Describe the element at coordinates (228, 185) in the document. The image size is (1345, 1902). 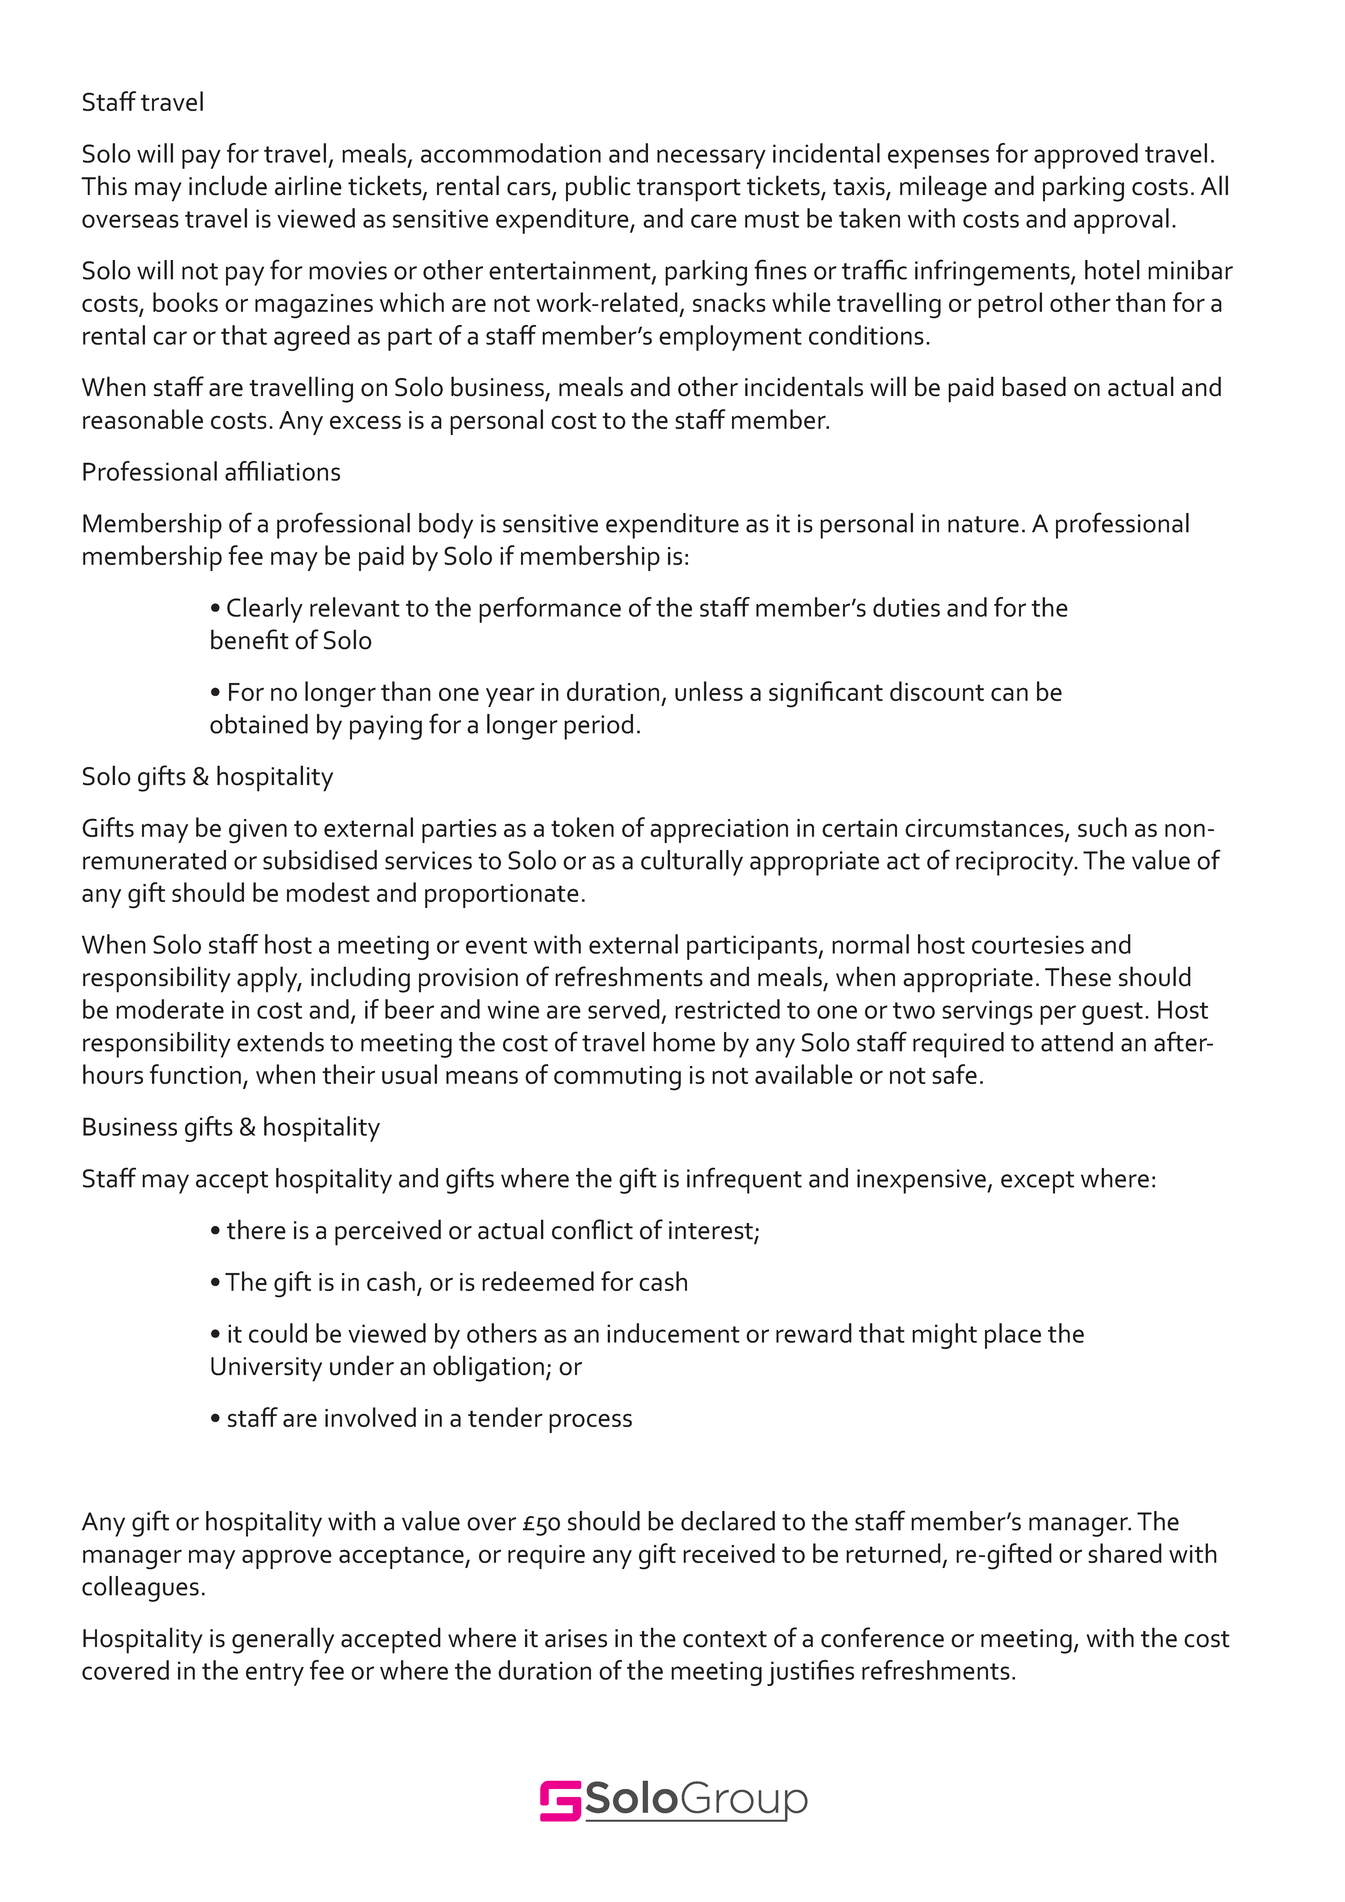
I see `include` at that location.
